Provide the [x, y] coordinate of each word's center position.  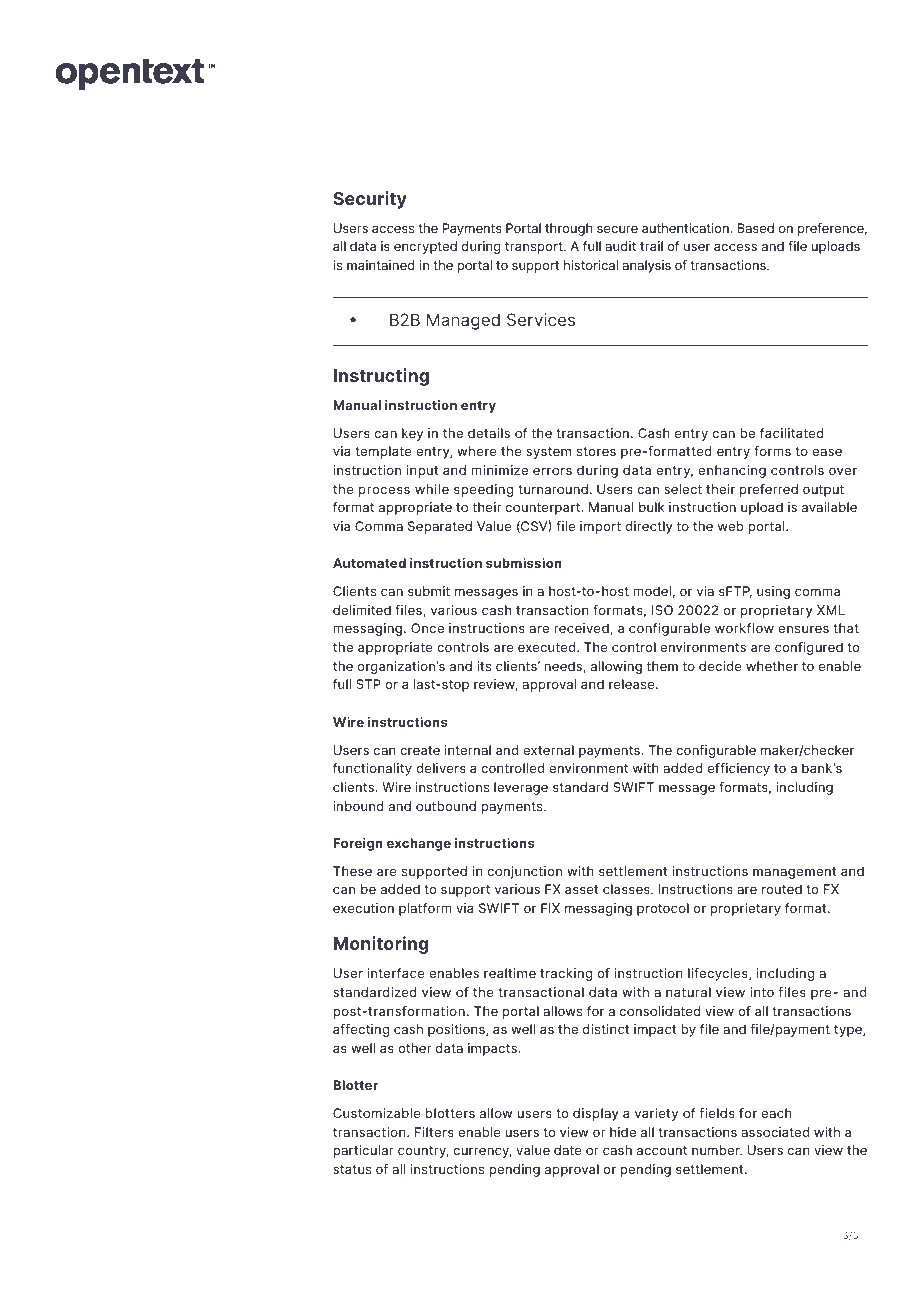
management [794, 873]
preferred [769, 490]
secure [617, 229]
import [600, 527]
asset [581, 889]
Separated [440, 527]
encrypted [425, 247]
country [423, 1152]
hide [623, 1132]
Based [755, 228]
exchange [419, 844]
